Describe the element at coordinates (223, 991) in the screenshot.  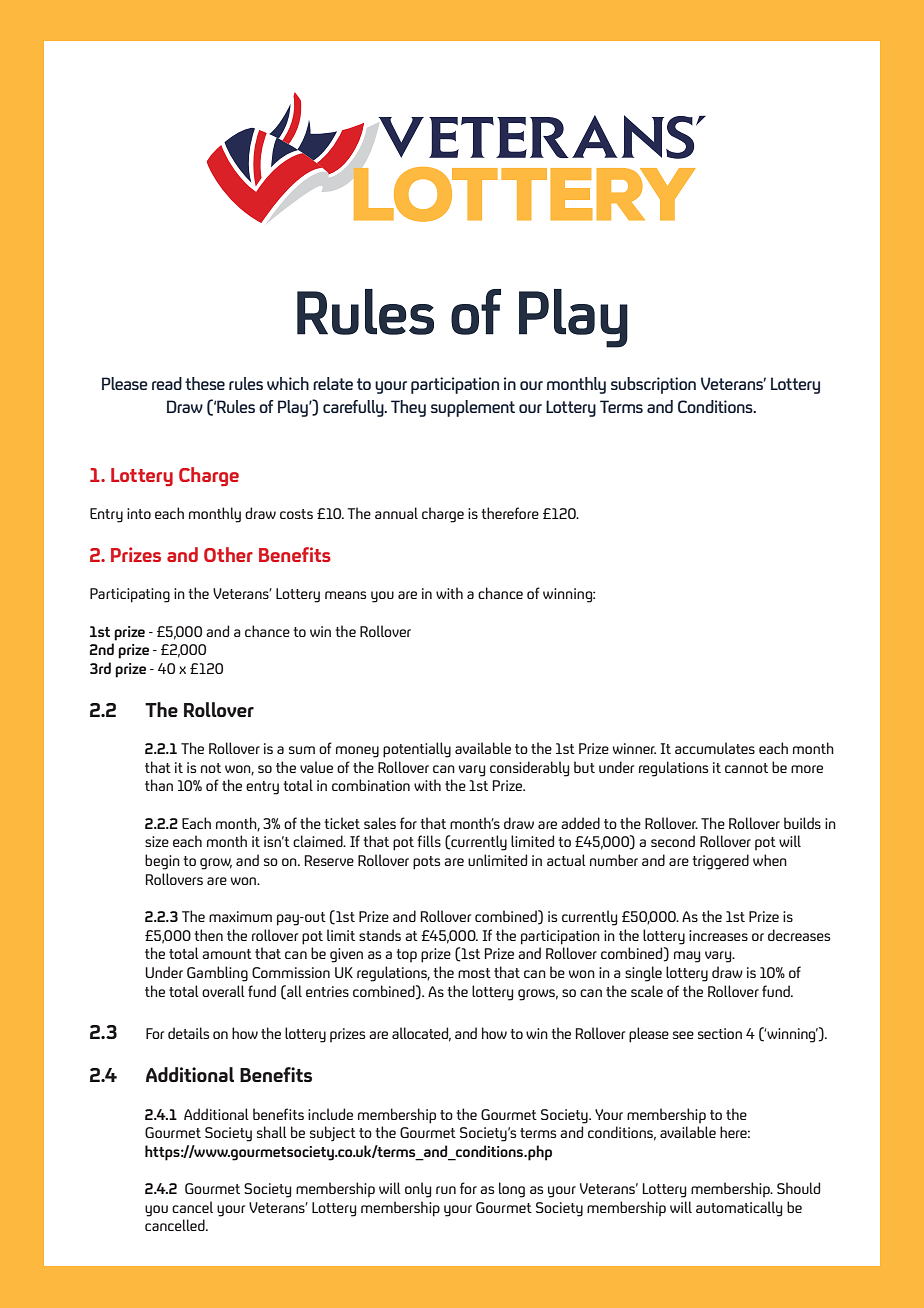
I see `overall` at that location.
